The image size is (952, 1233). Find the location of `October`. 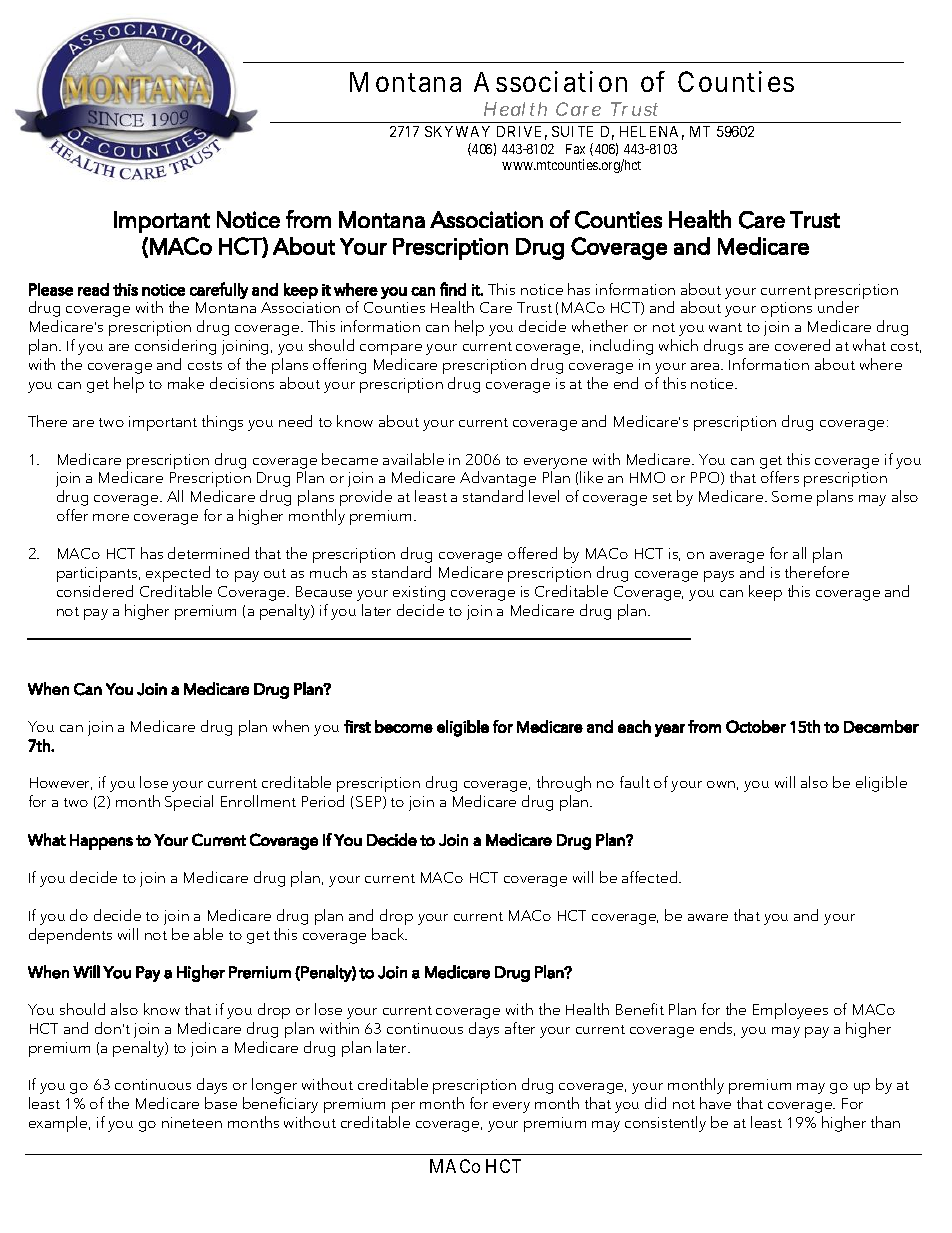

October is located at coordinates (756, 726).
